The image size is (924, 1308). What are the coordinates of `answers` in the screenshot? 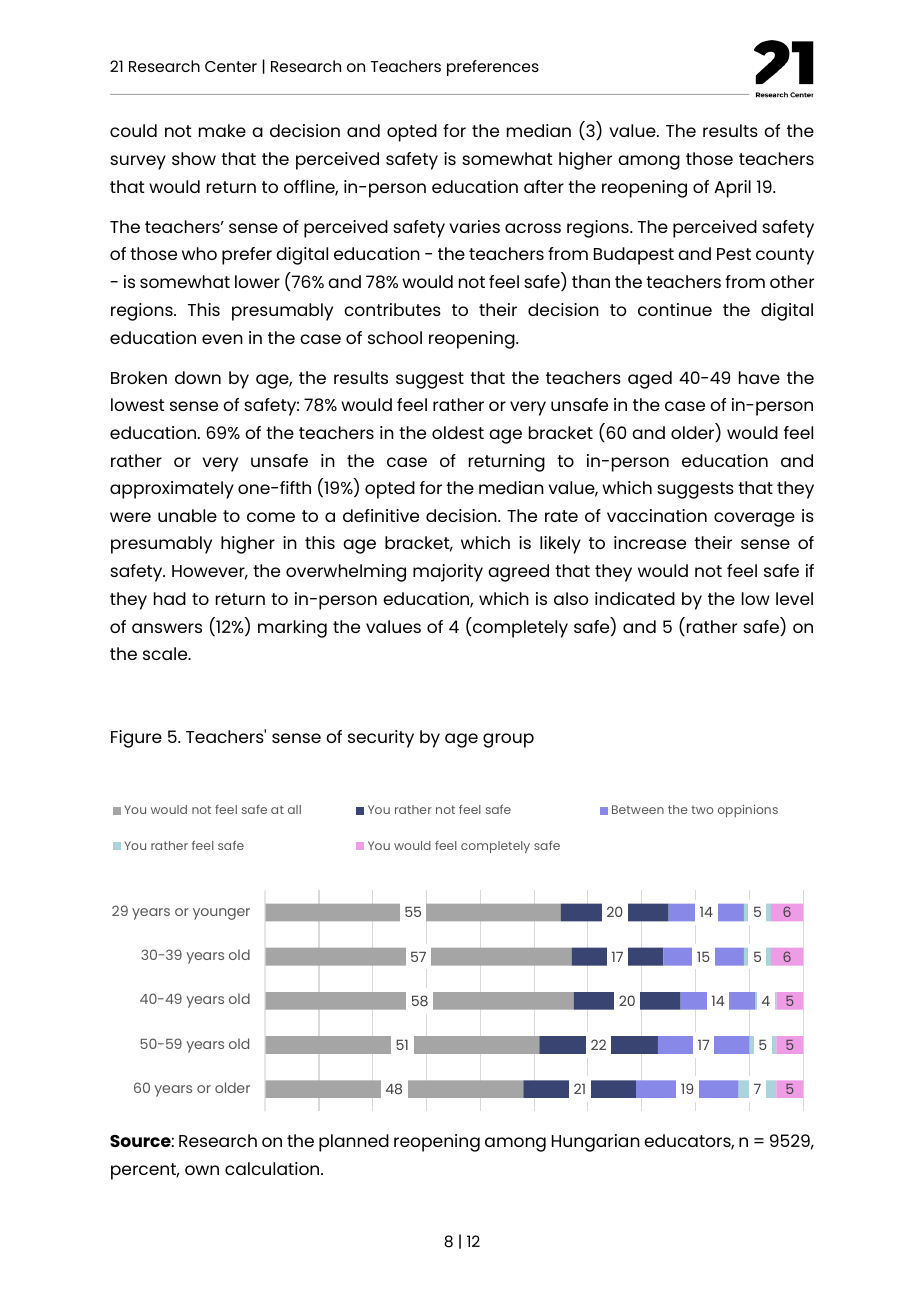 It's located at (167, 628).
